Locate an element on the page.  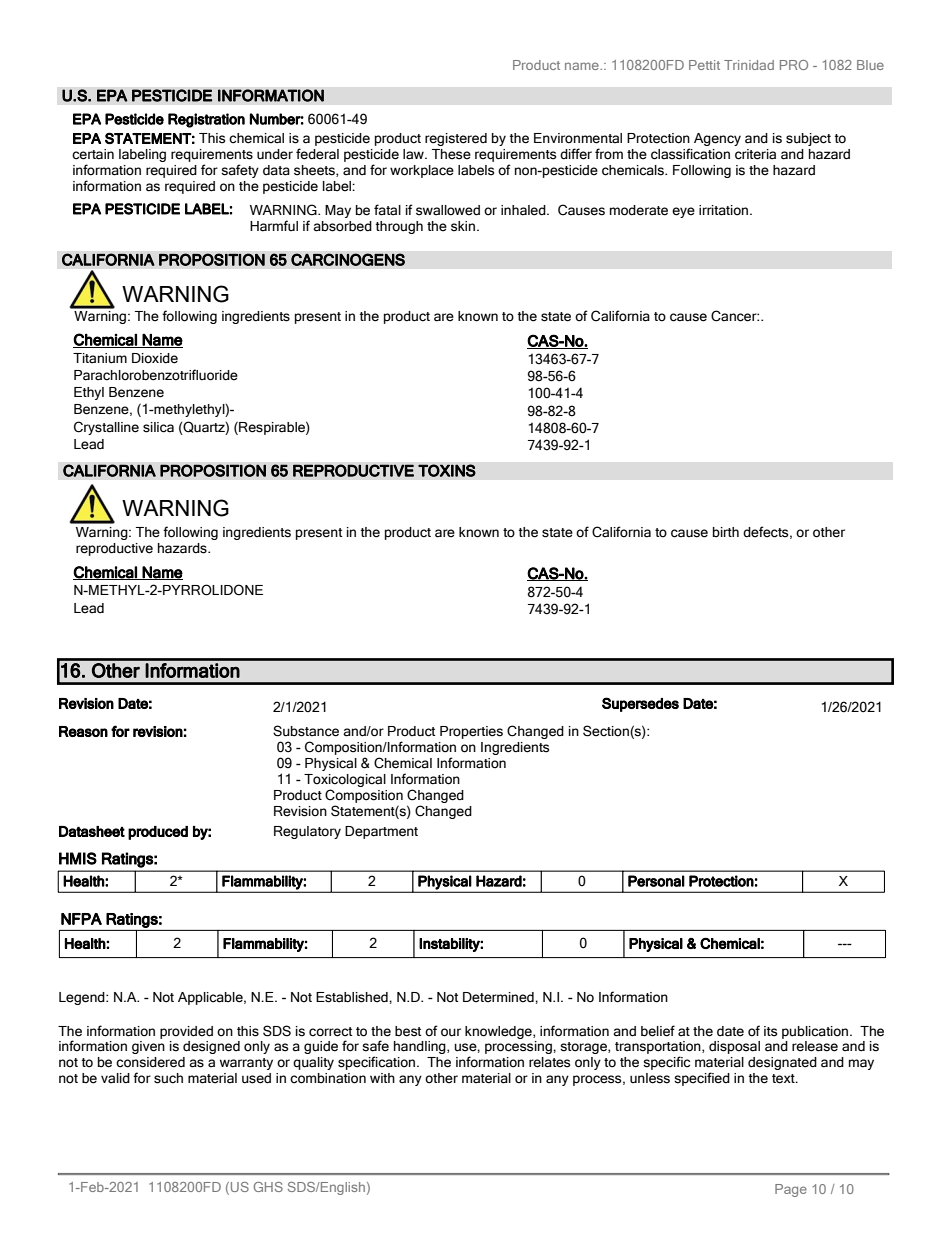
Registration is located at coordinates (206, 120).
